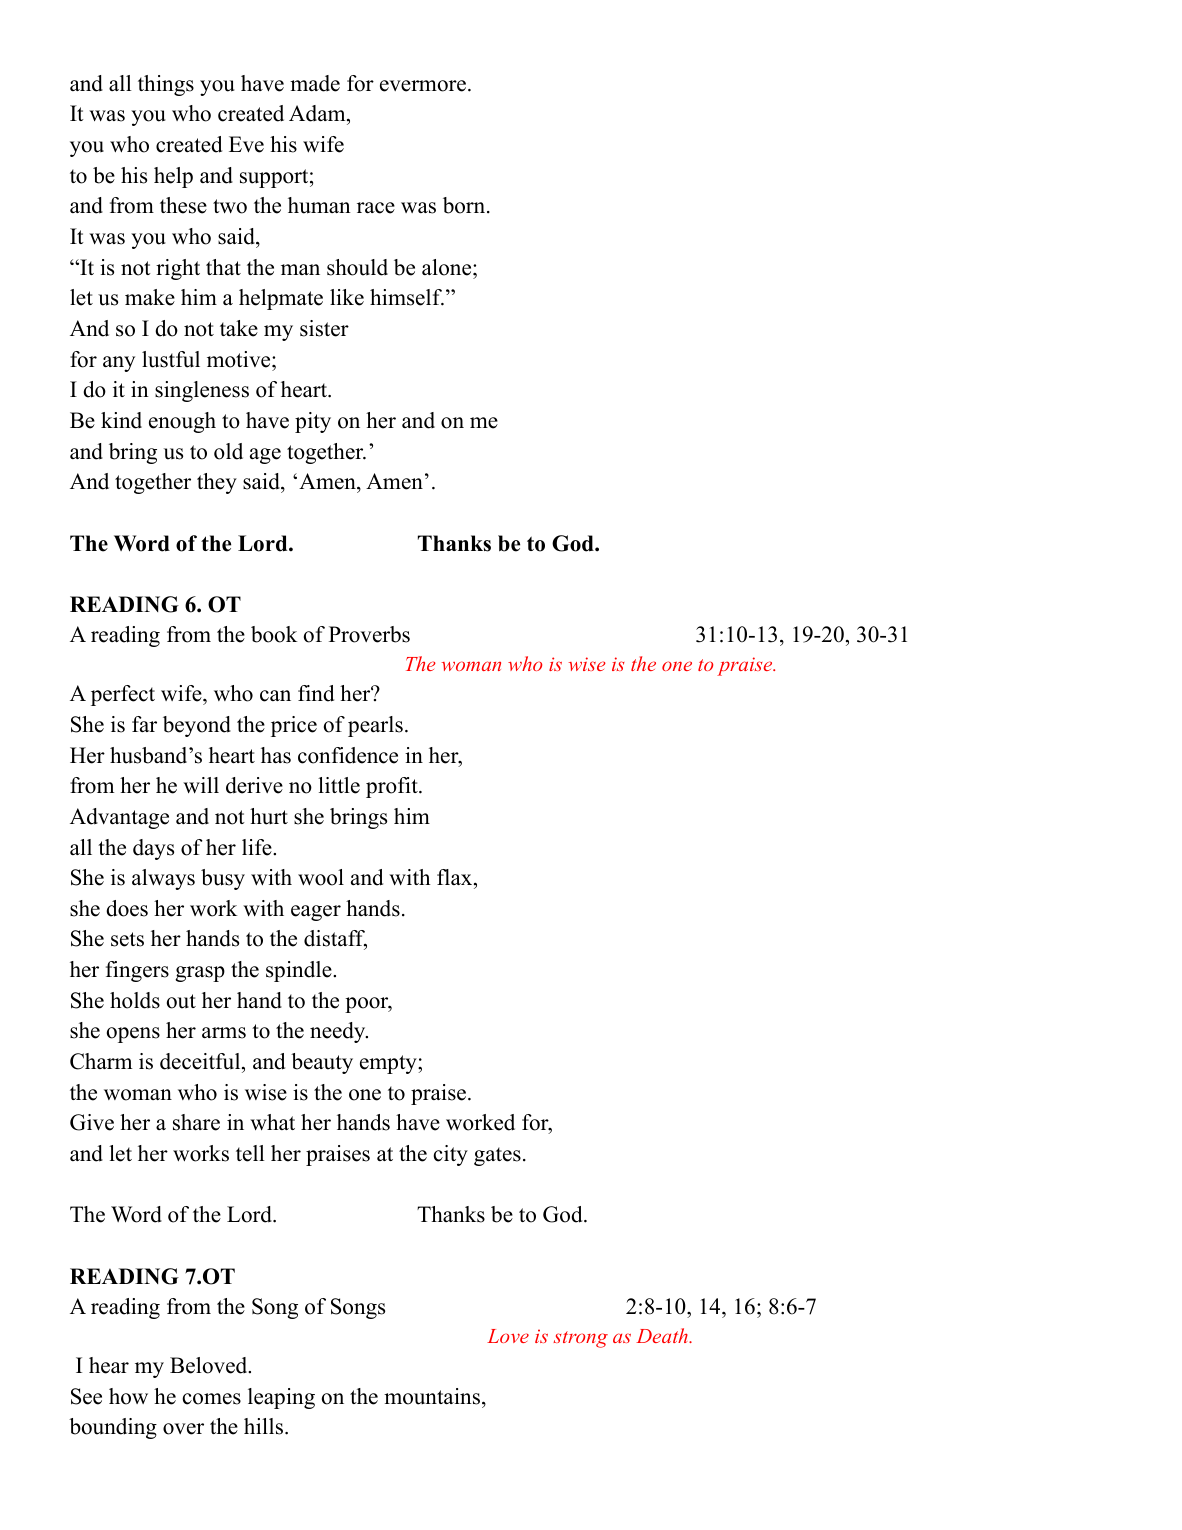 This image has height=1530, width=1182. Describe the element at coordinates (375, 726) in the image. I see `pearls` at that location.
